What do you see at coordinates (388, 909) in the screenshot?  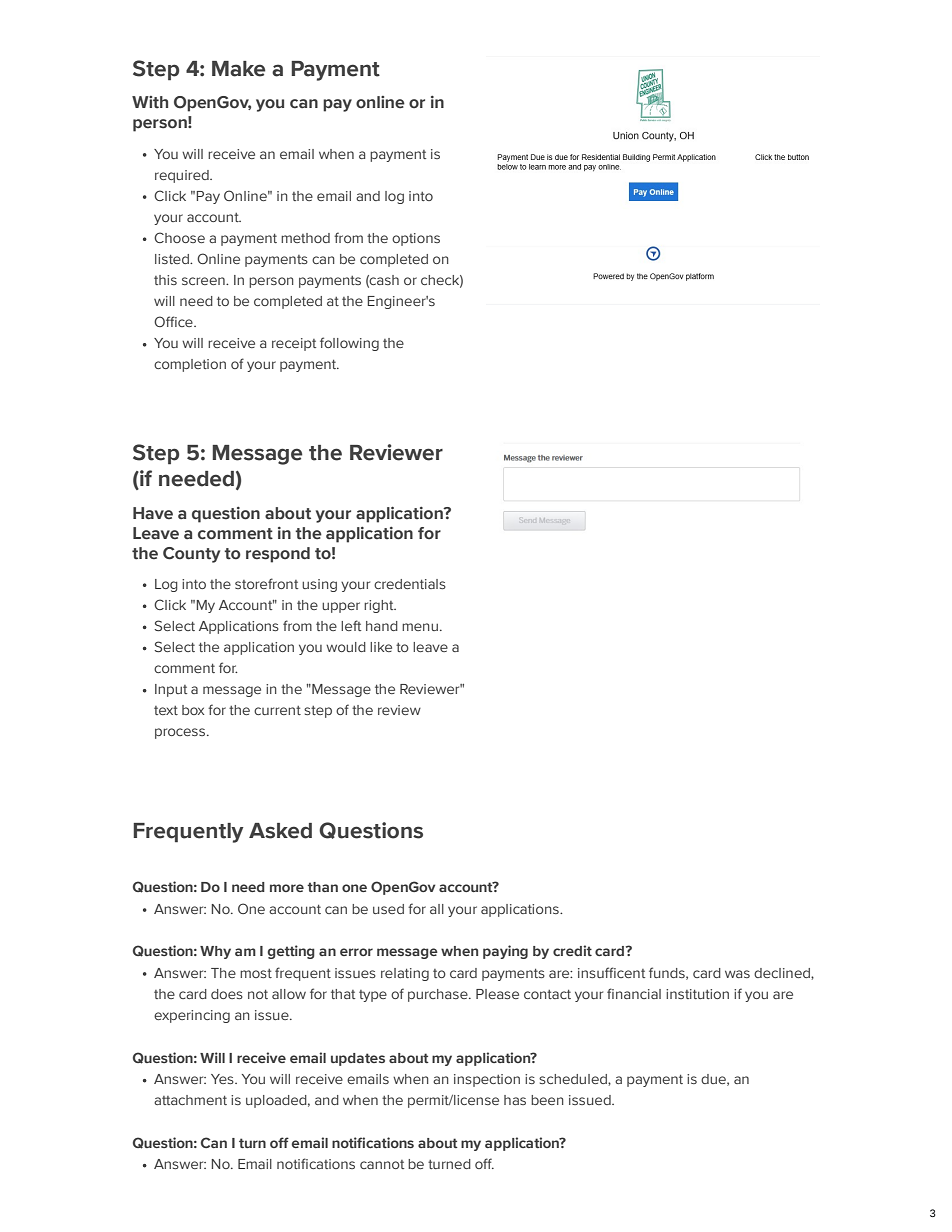 I see `used` at bounding box center [388, 909].
